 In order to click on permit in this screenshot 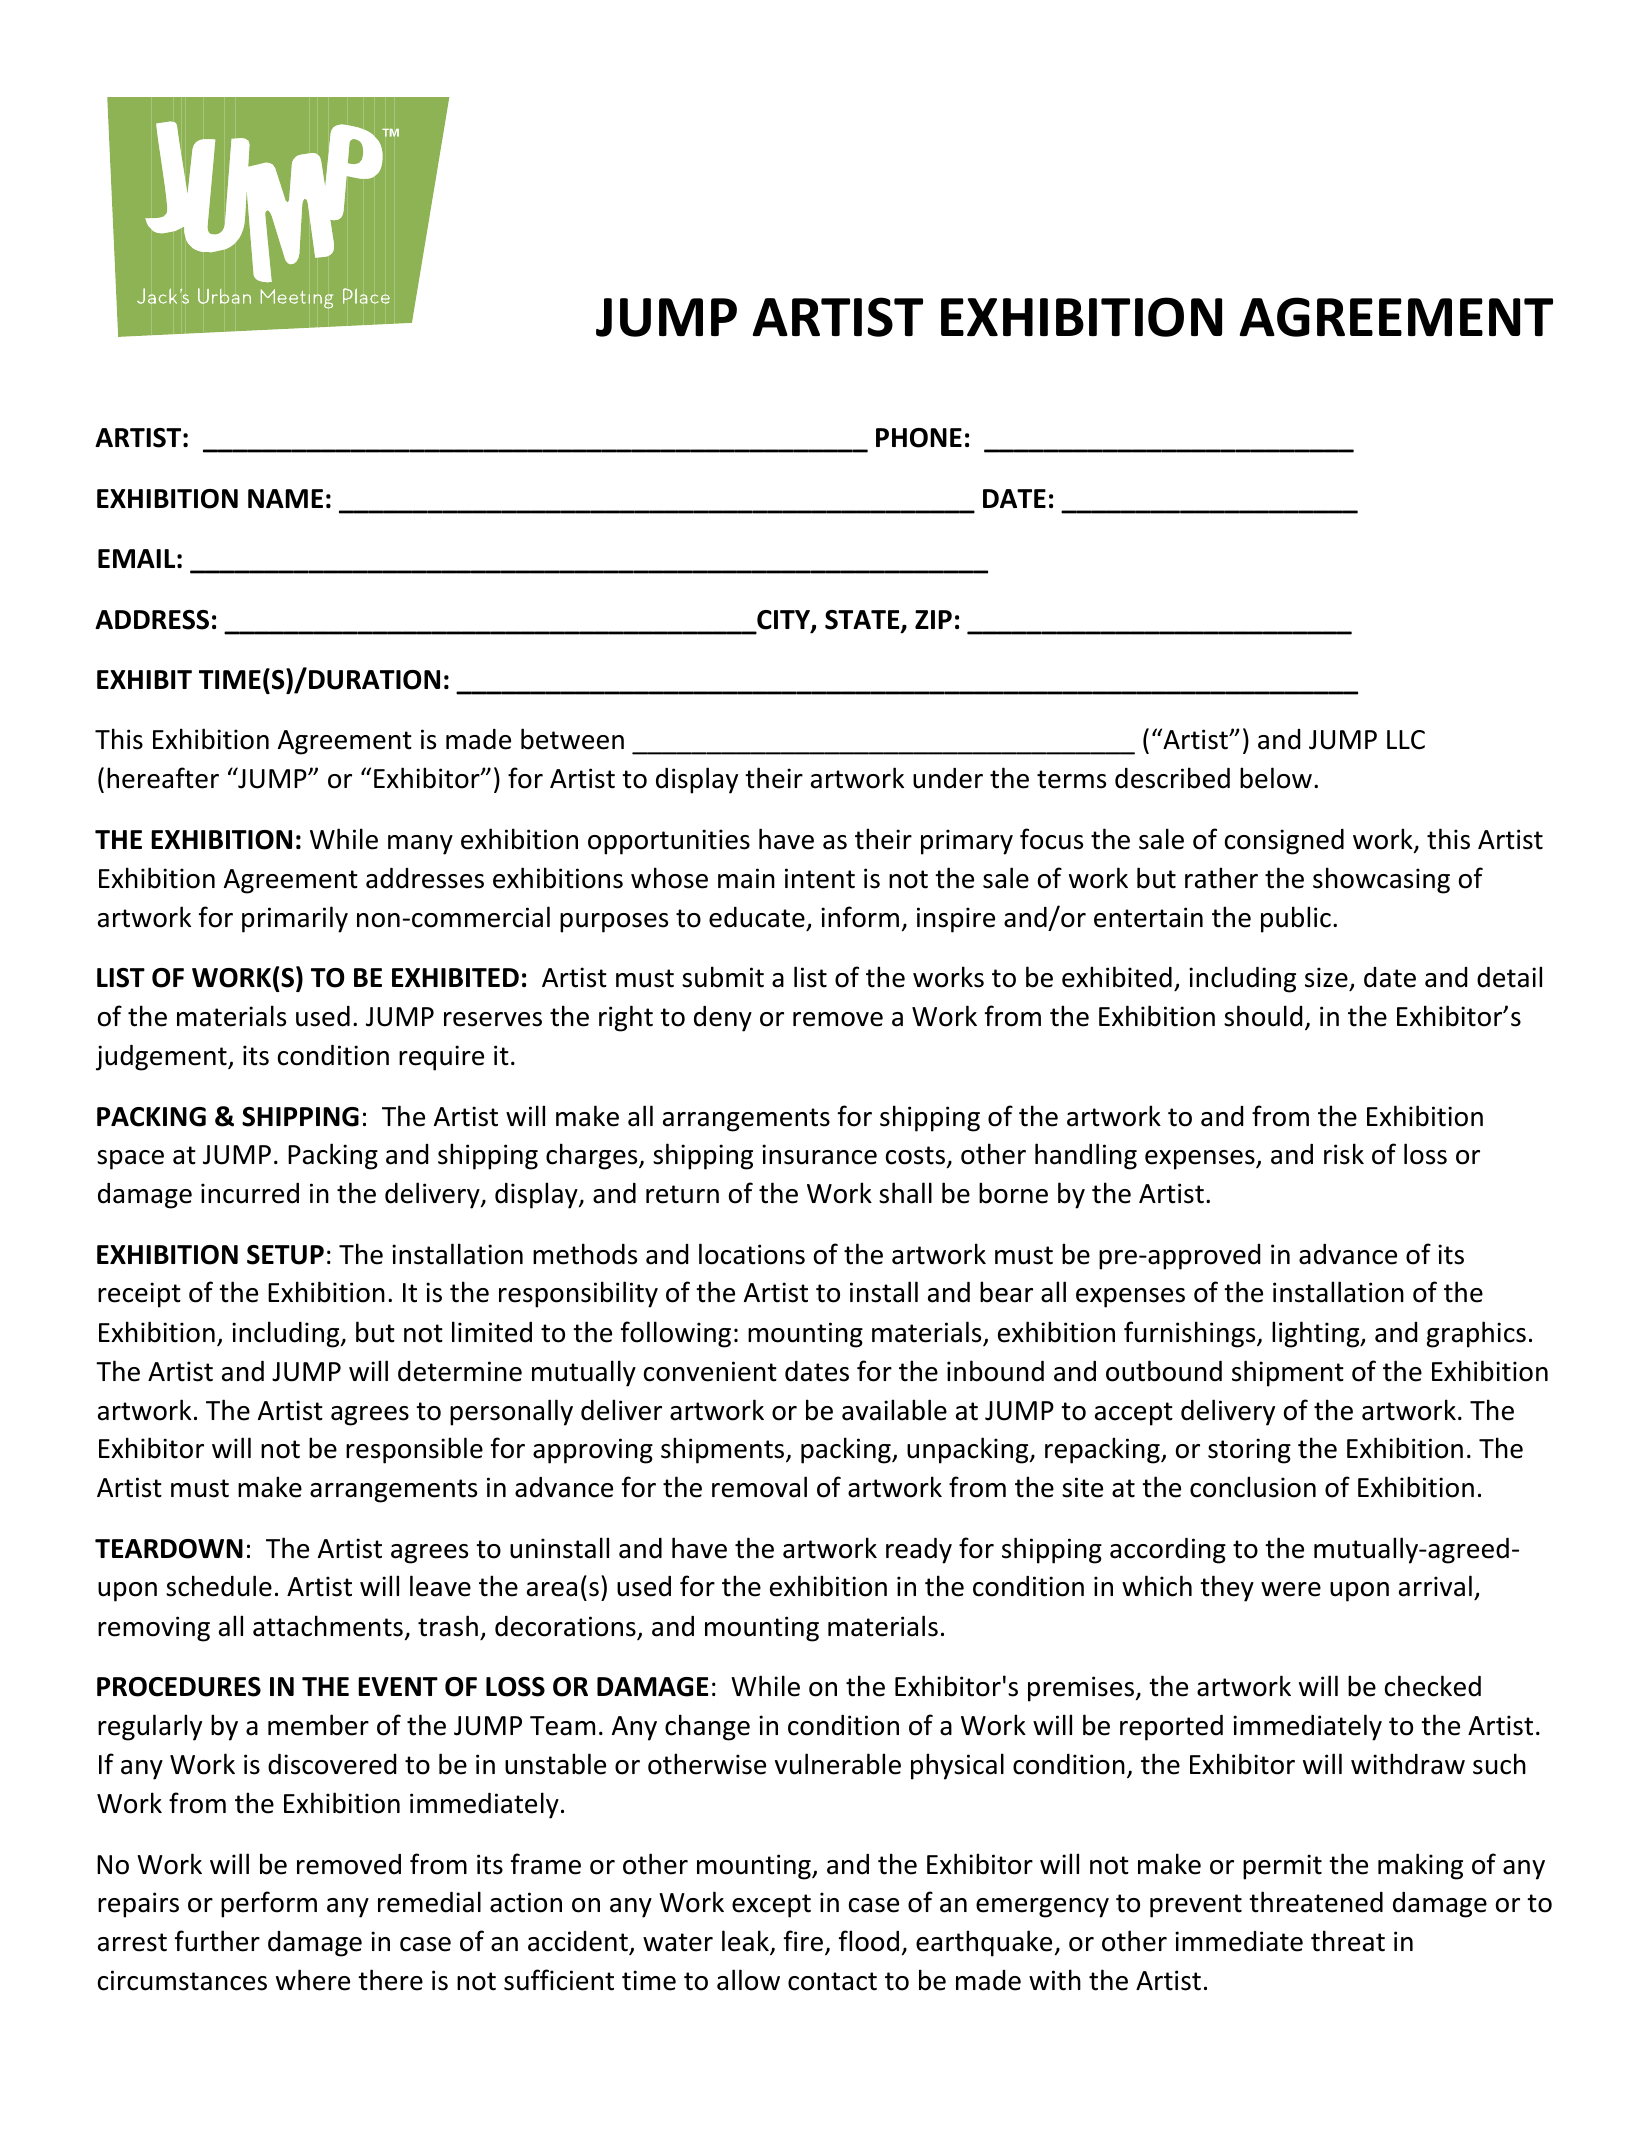, I will do `click(1282, 1867)`.
